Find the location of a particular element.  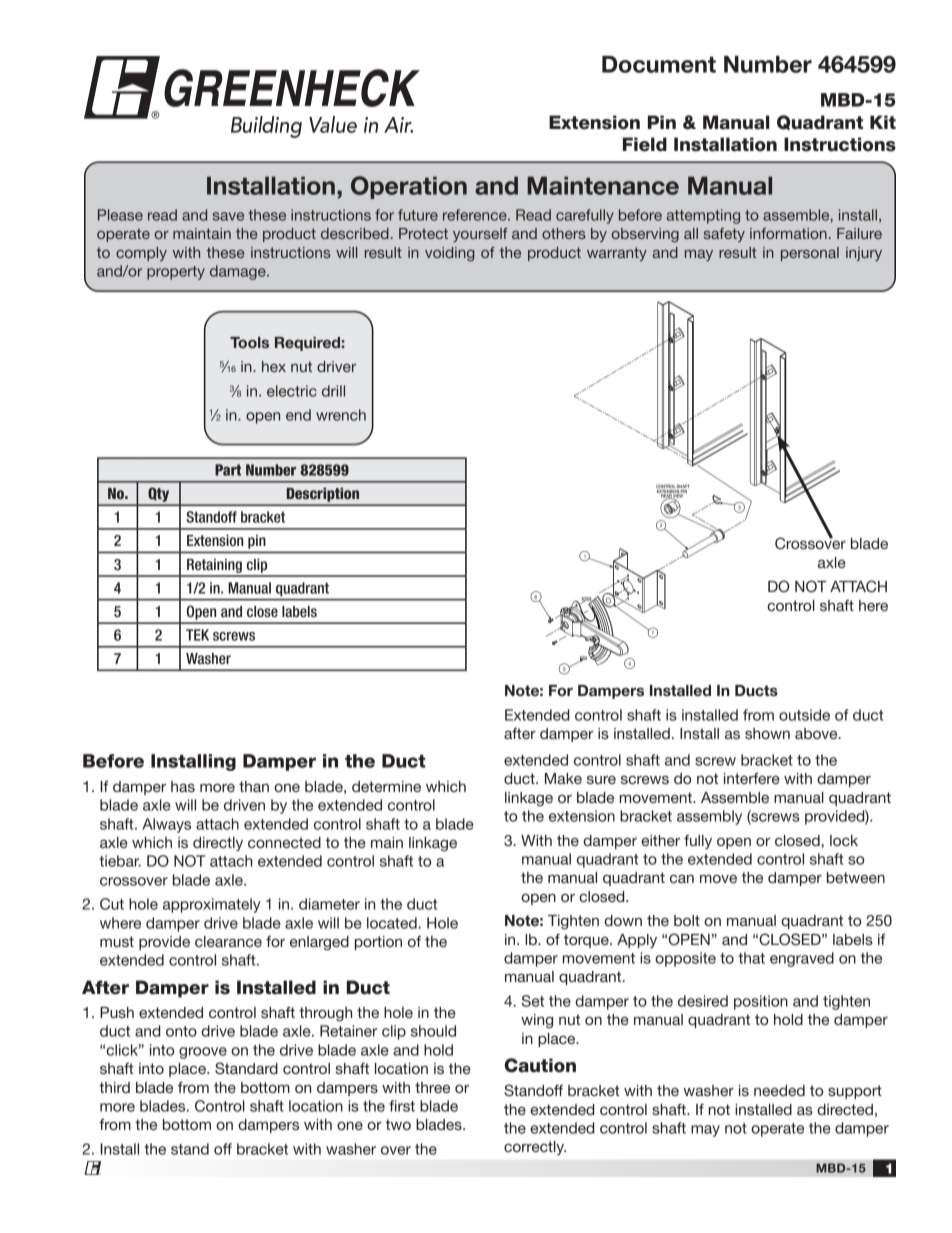

has is located at coordinates (183, 786).
